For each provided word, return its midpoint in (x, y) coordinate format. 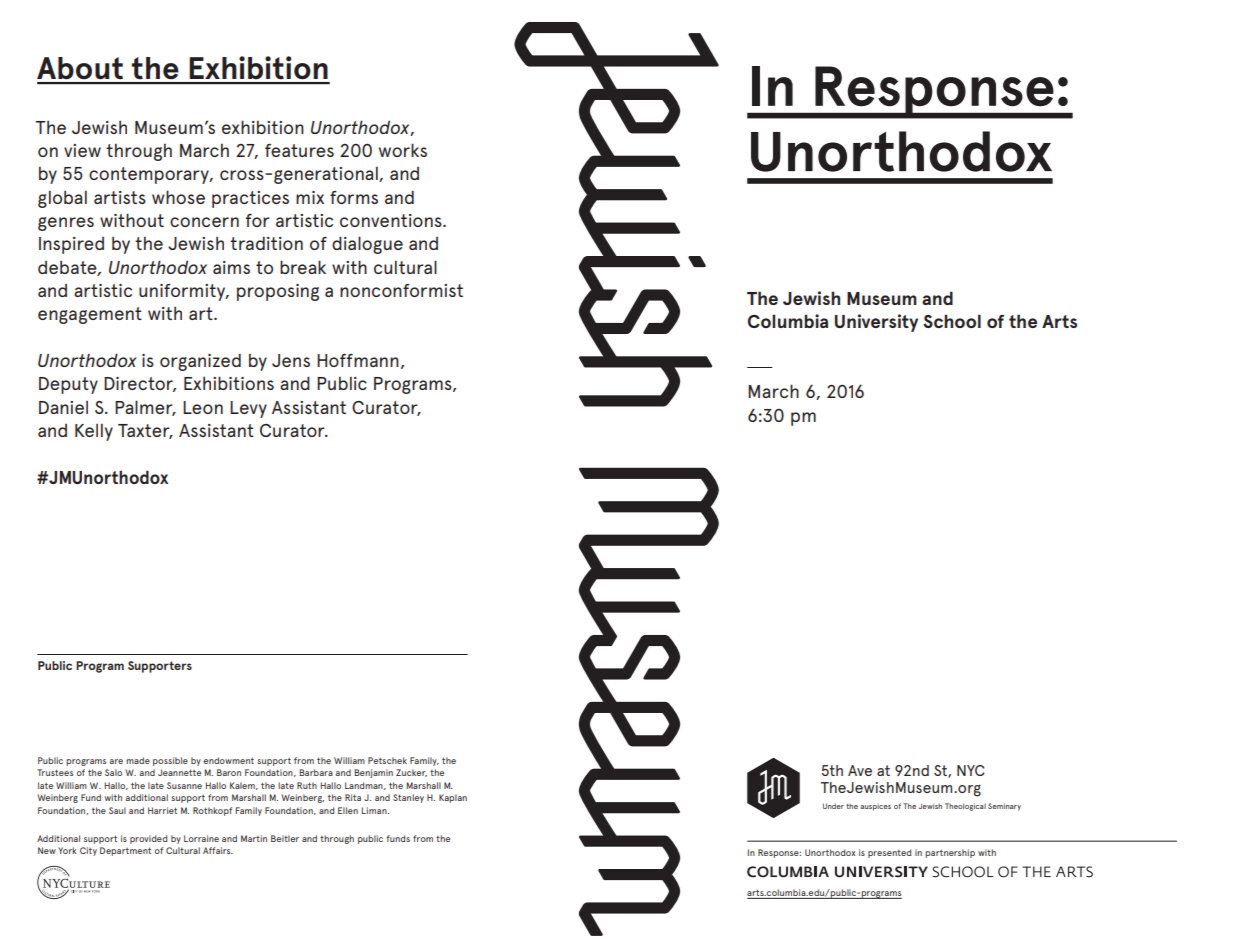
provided (148, 839)
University (876, 323)
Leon (203, 407)
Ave (860, 770)
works (403, 150)
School (952, 321)
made (138, 760)
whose (178, 197)
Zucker (411, 773)
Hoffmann (358, 360)
